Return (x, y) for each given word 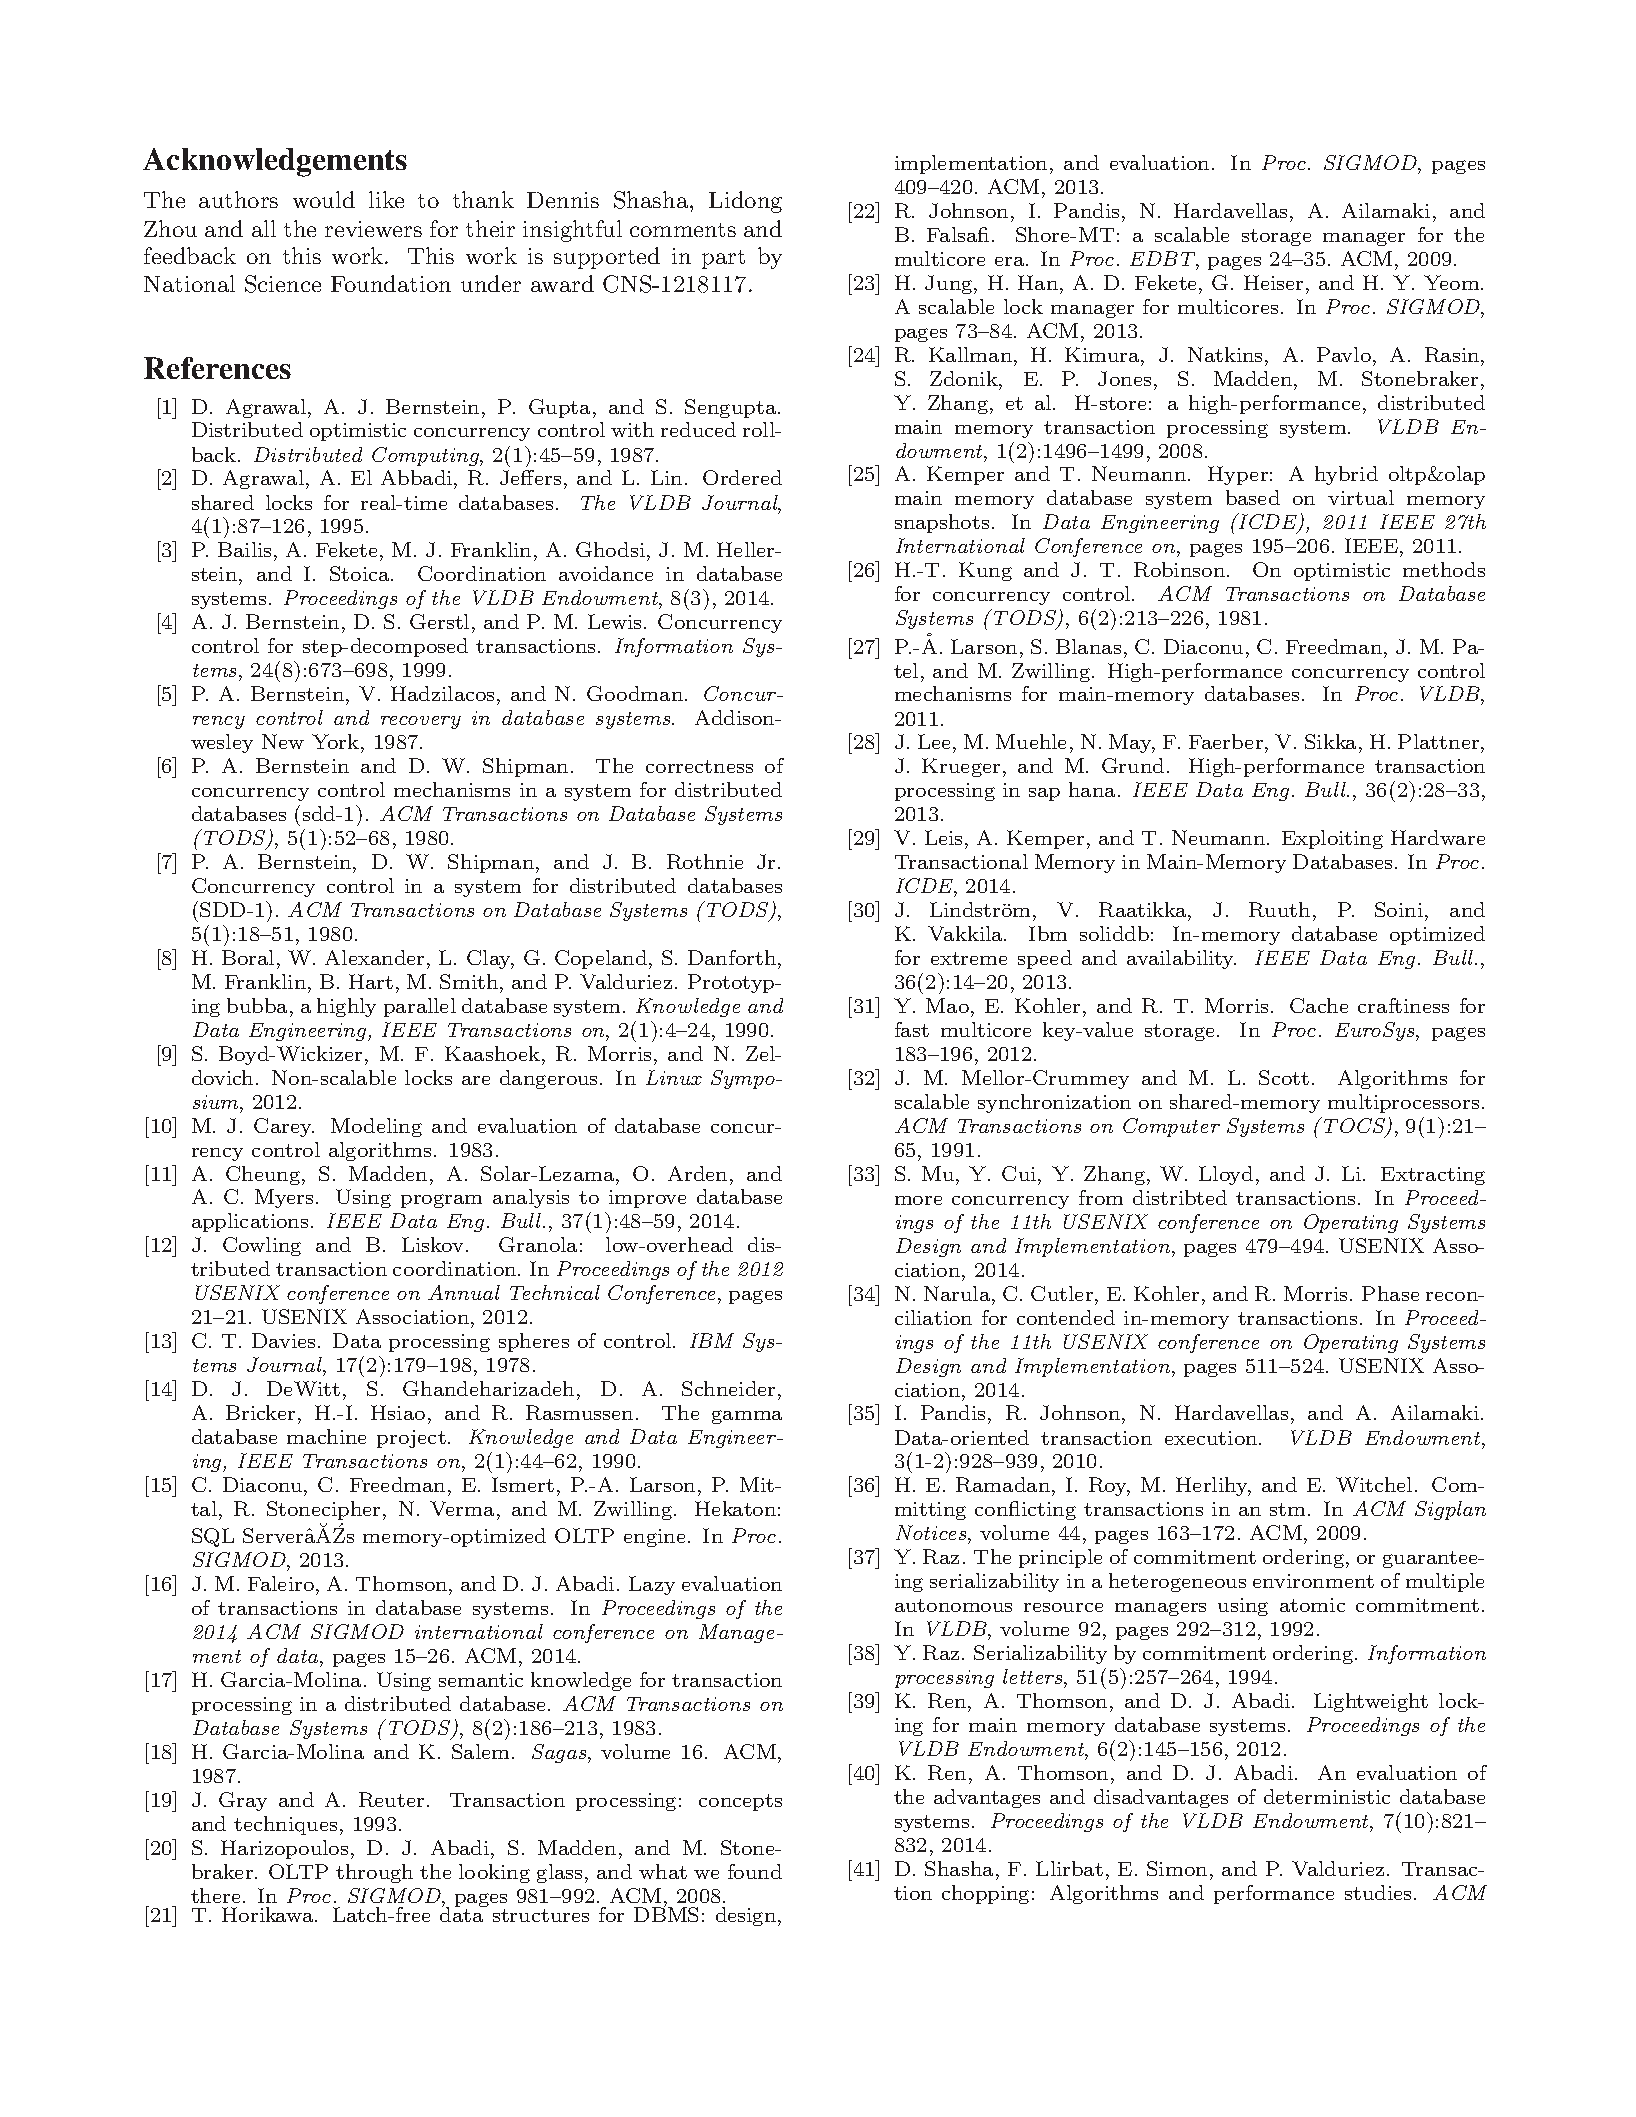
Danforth (733, 957)
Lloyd (1226, 1175)
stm (1289, 1509)
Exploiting (1332, 839)
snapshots (942, 523)
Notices (932, 1534)
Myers (284, 1198)
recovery (421, 722)
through (374, 1873)
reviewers (373, 229)
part (723, 259)
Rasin (1453, 354)
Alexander (374, 957)
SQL (213, 1537)
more (918, 1200)
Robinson (1179, 569)
